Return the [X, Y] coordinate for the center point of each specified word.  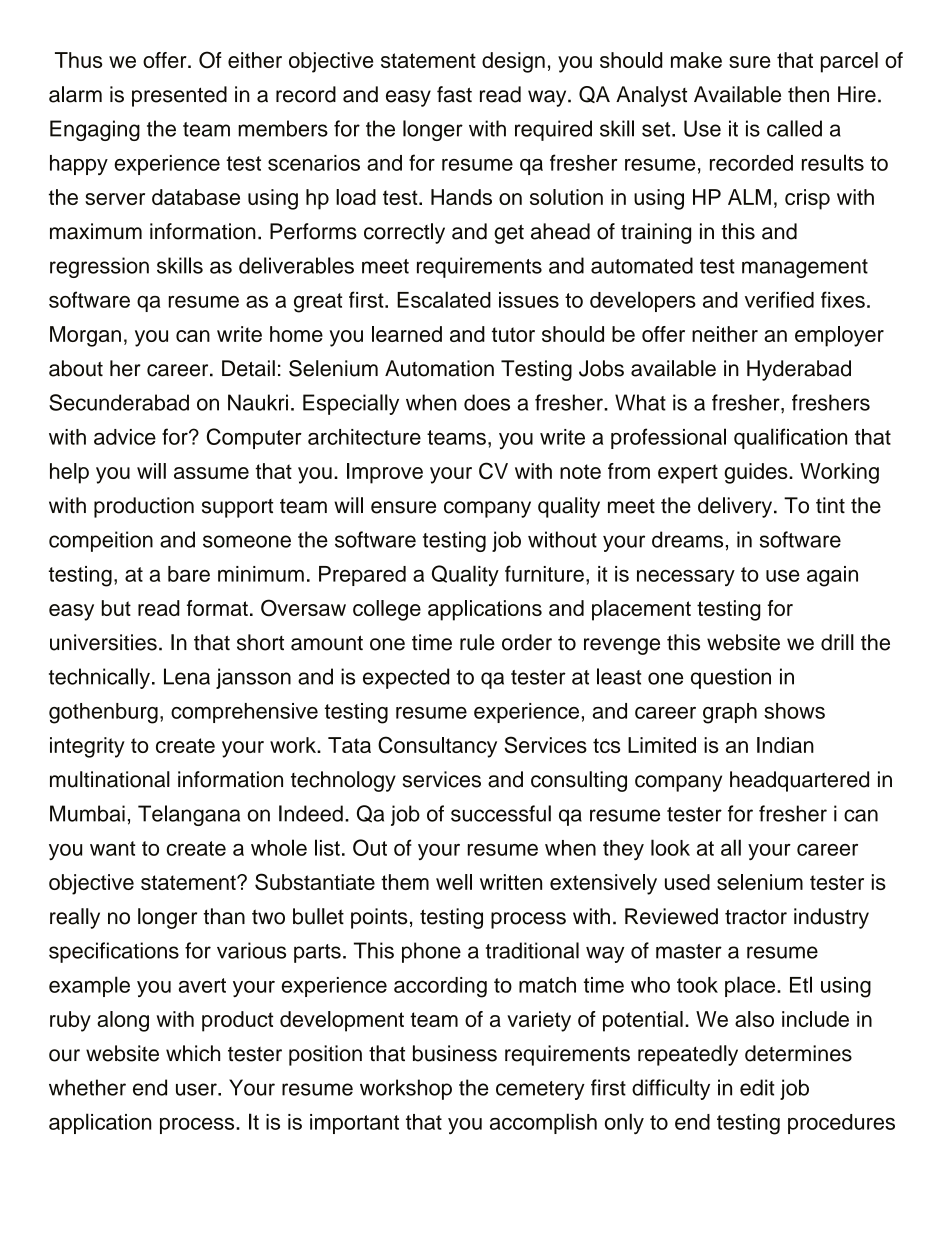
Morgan [85, 336]
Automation [439, 368]
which [193, 1053]
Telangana [189, 815]
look [670, 847]
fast [454, 94]
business [455, 1053]
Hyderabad [799, 370]
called [794, 128]
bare [189, 574]
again [832, 576]
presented [179, 96]
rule [477, 642]
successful [501, 813]
